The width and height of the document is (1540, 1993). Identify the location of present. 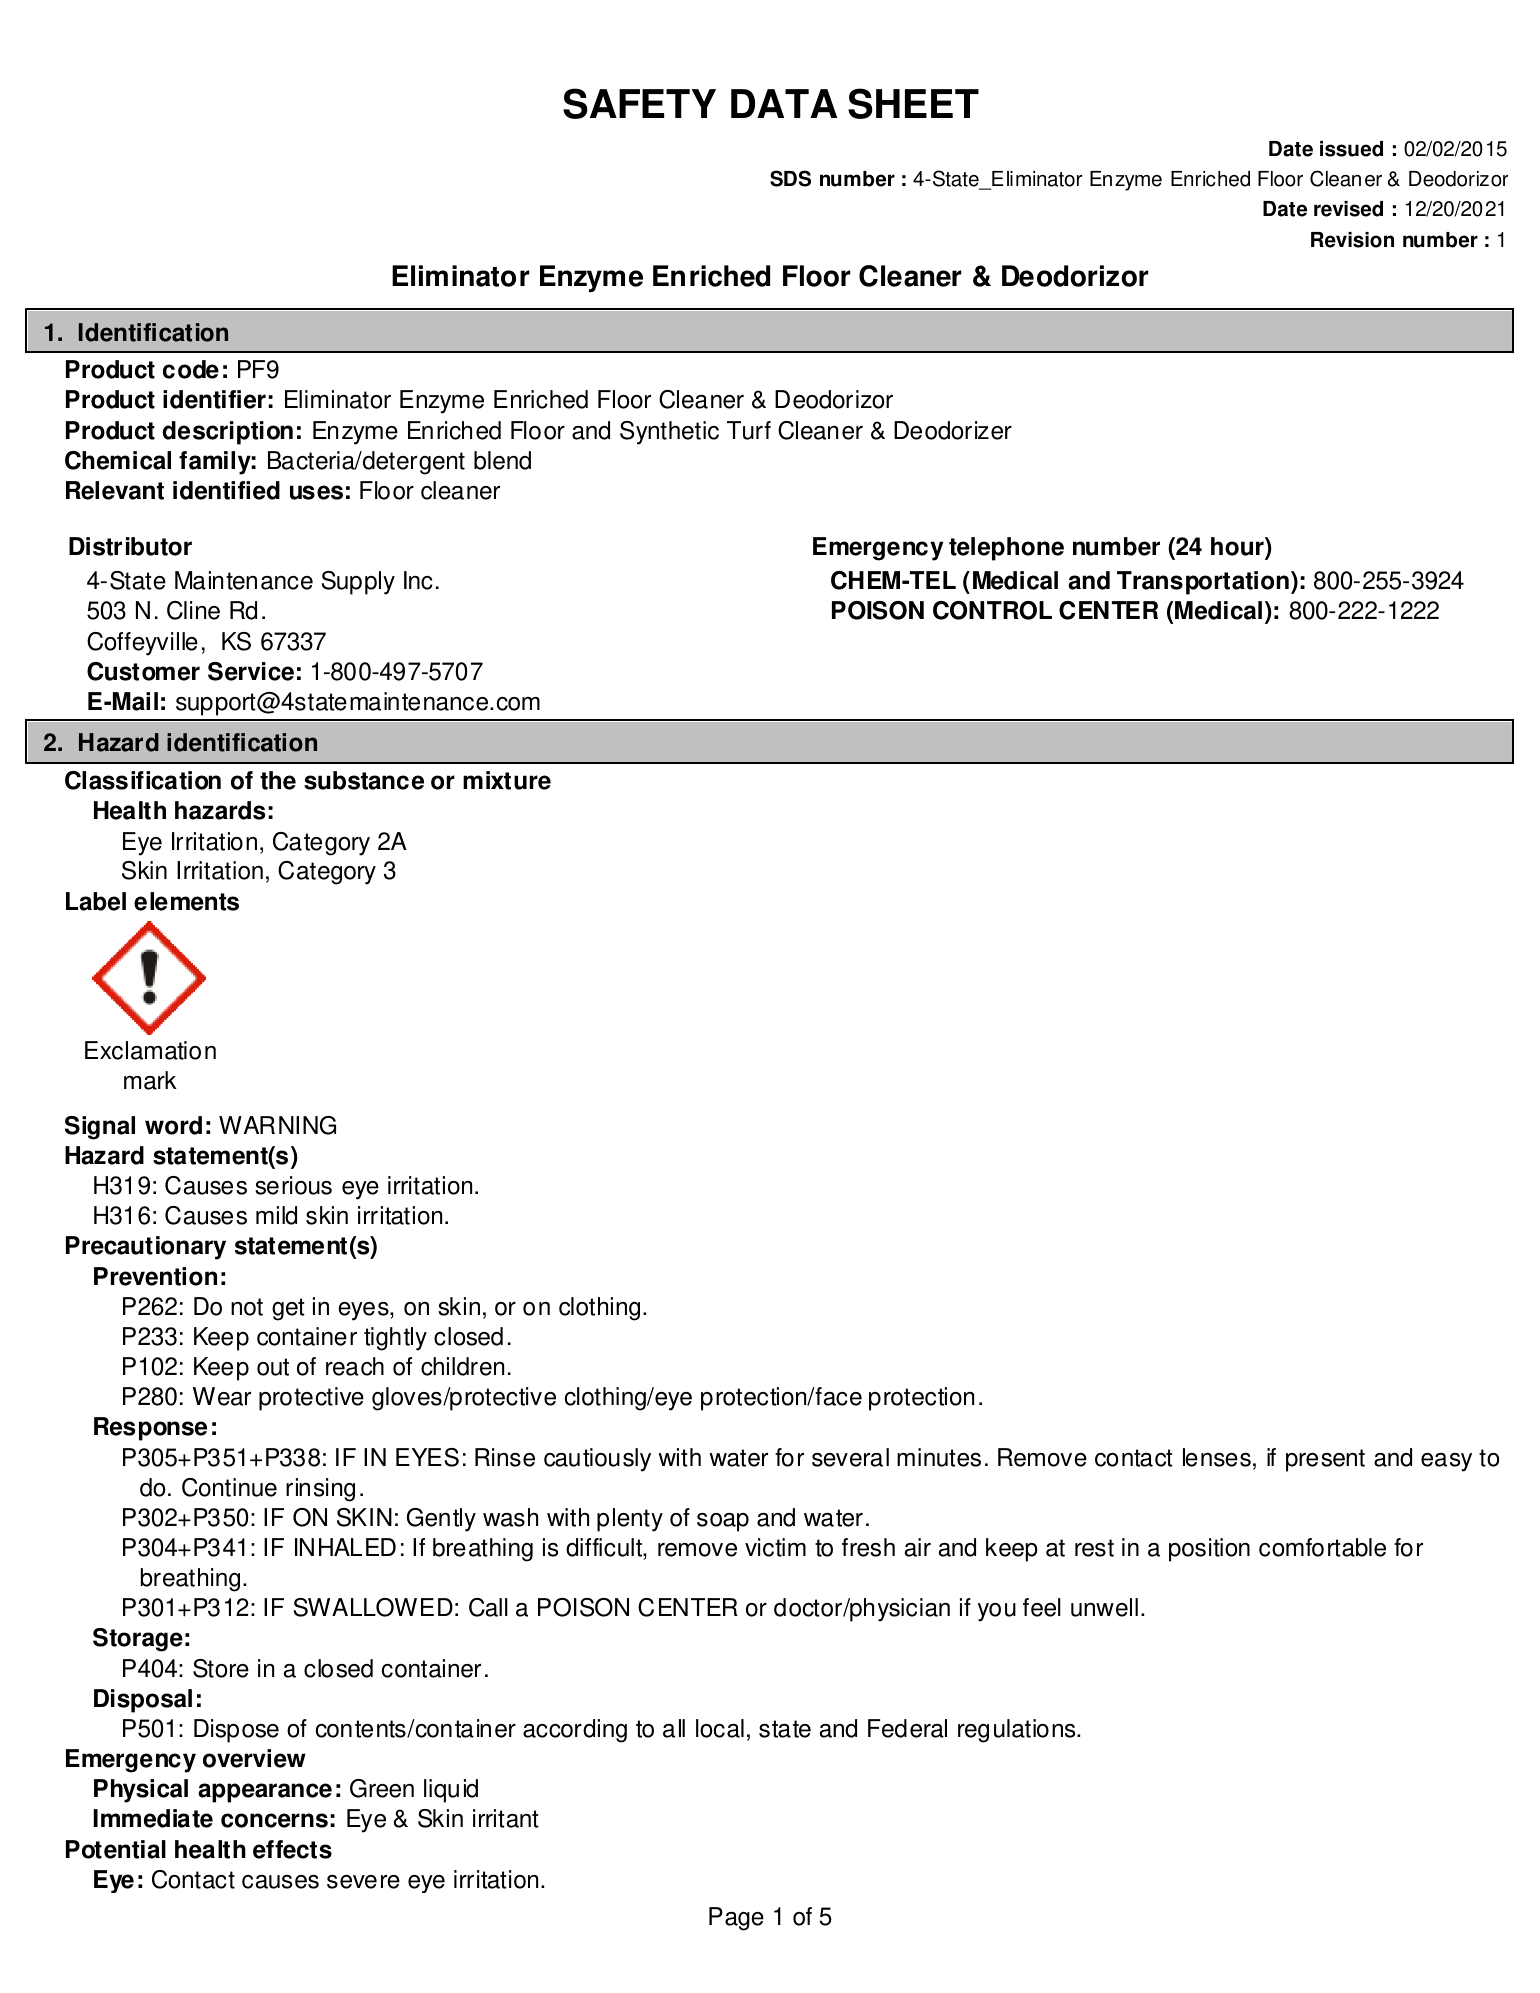
(1325, 1460).
